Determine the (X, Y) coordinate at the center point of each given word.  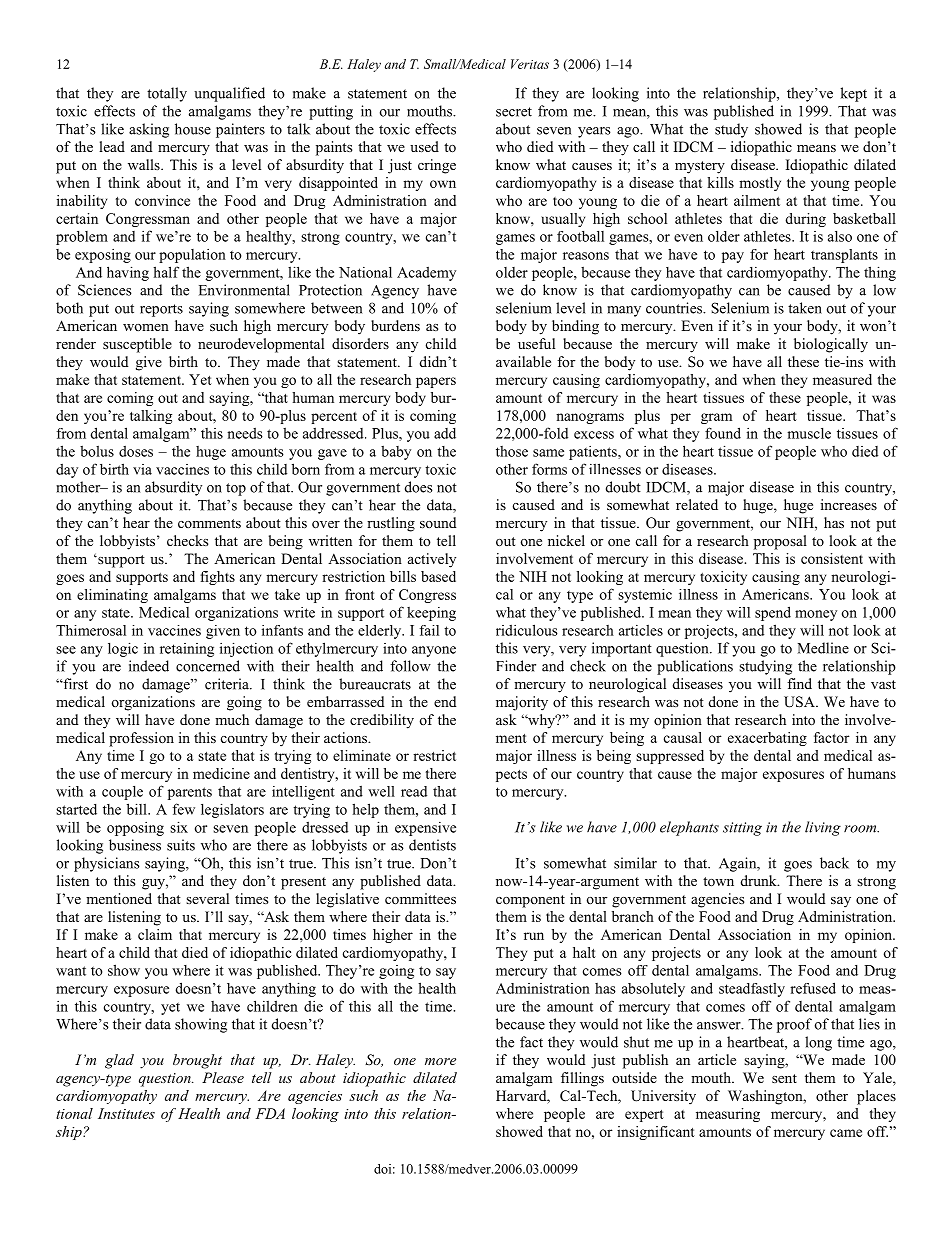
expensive (425, 829)
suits (181, 845)
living (823, 828)
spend (773, 613)
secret (514, 112)
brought (197, 1061)
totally (167, 94)
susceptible (137, 345)
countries (675, 308)
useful (536, 343)
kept (853, 94)
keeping (431, 614)
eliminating (112, 596)
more (440, 1061)
